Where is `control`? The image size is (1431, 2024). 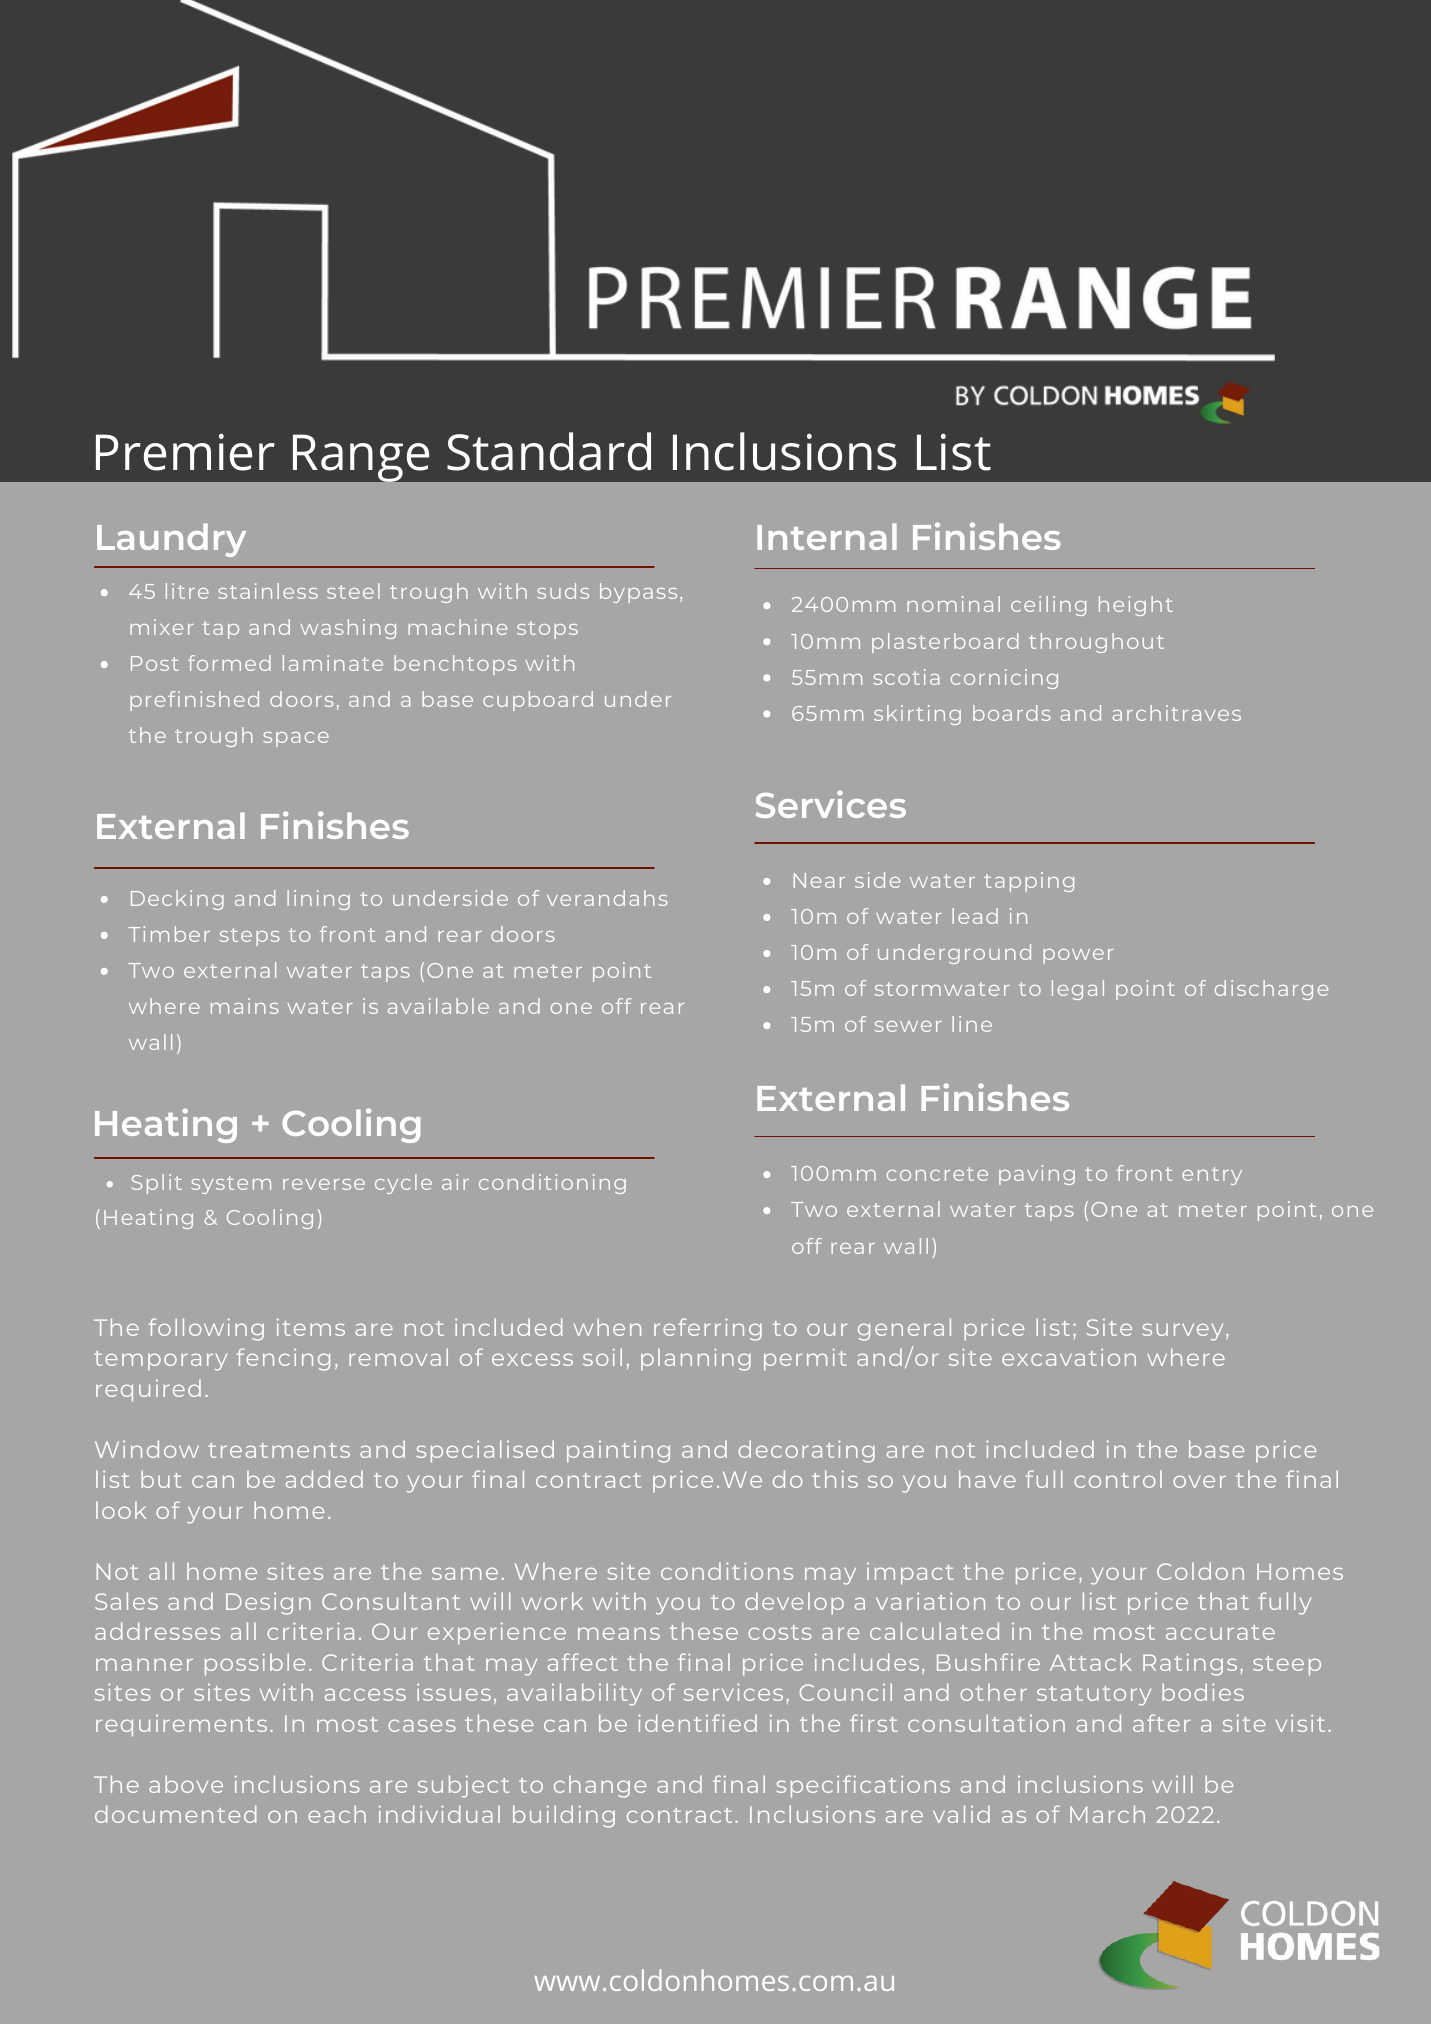
control is located at coordinates (1118, 1479).
